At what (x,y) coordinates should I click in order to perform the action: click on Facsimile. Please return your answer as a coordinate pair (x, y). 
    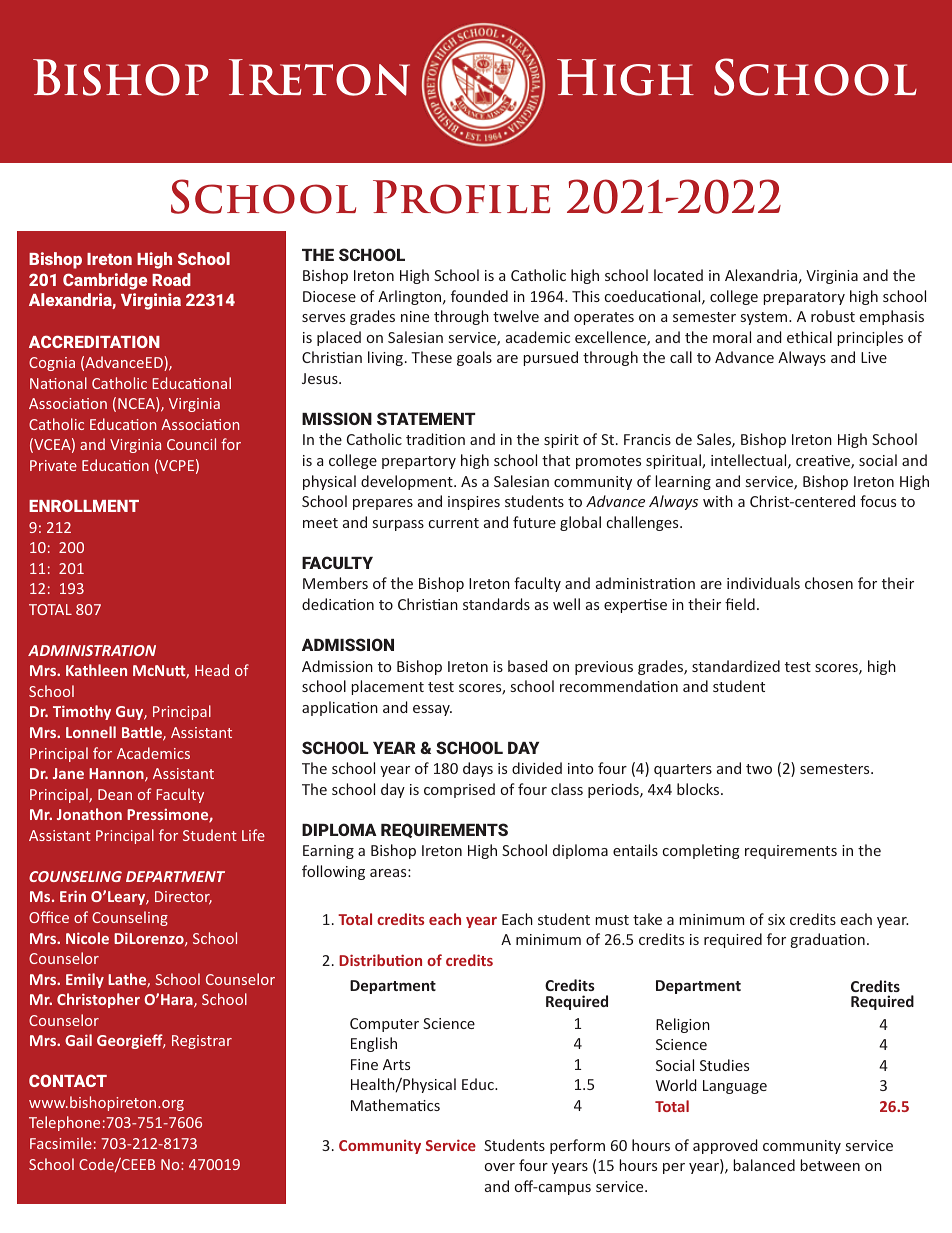
    Looking at the image, I should click on (61, 1143).
